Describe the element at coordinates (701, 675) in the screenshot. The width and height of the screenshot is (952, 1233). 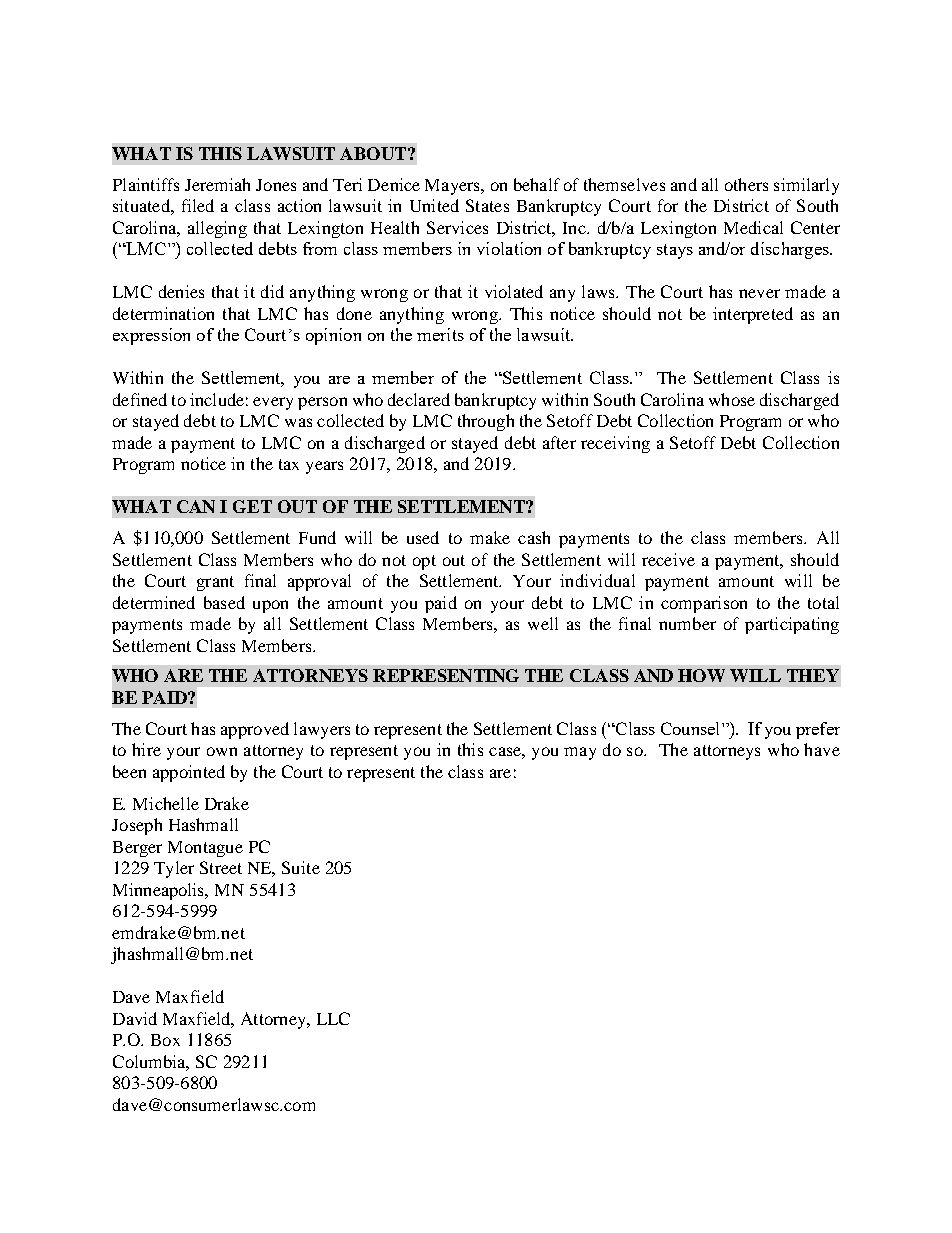
I see `HOW` at that location.
